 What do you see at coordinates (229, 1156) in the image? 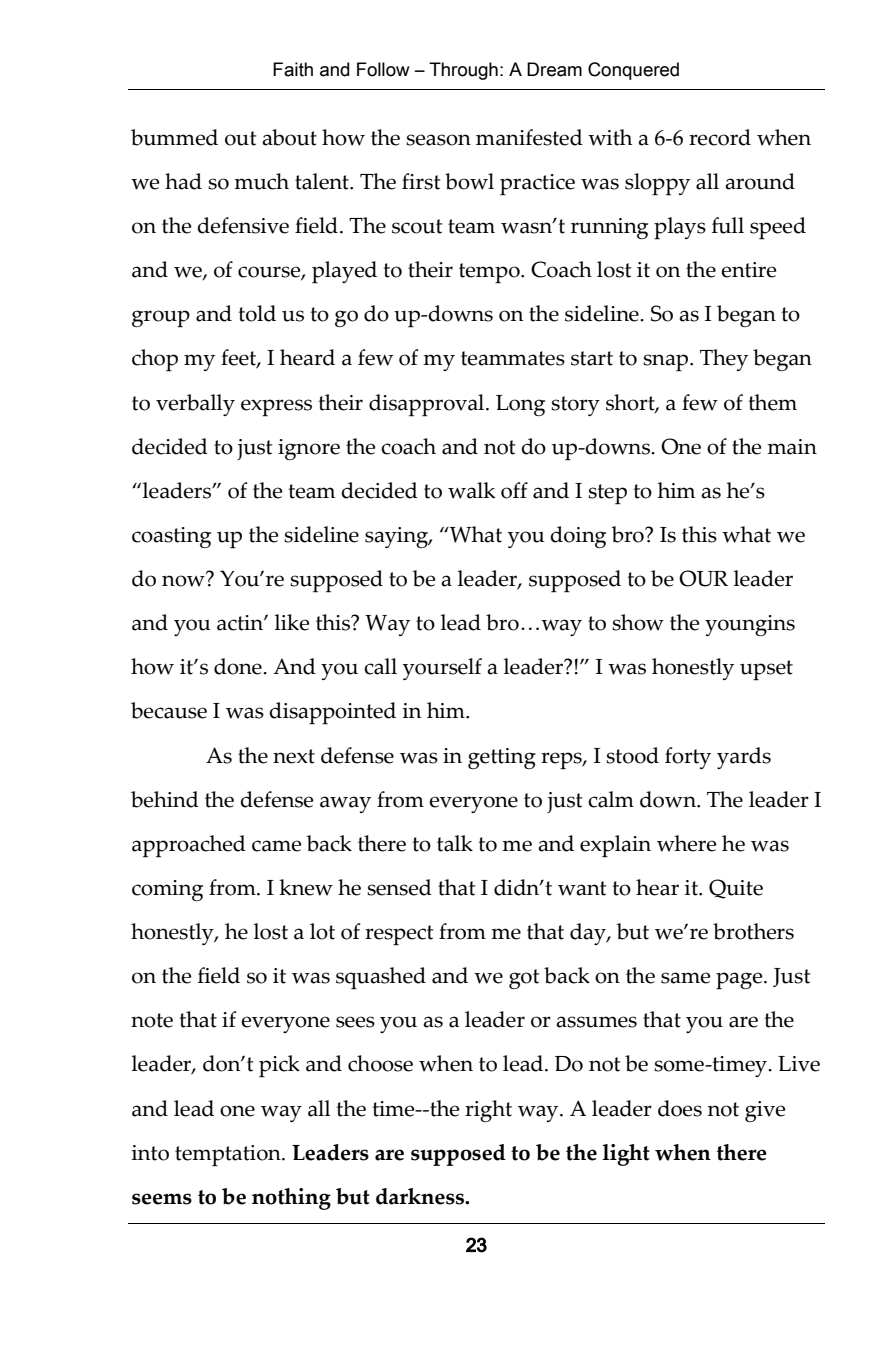
I see `temptation` at bounding box center [229, 1156].
